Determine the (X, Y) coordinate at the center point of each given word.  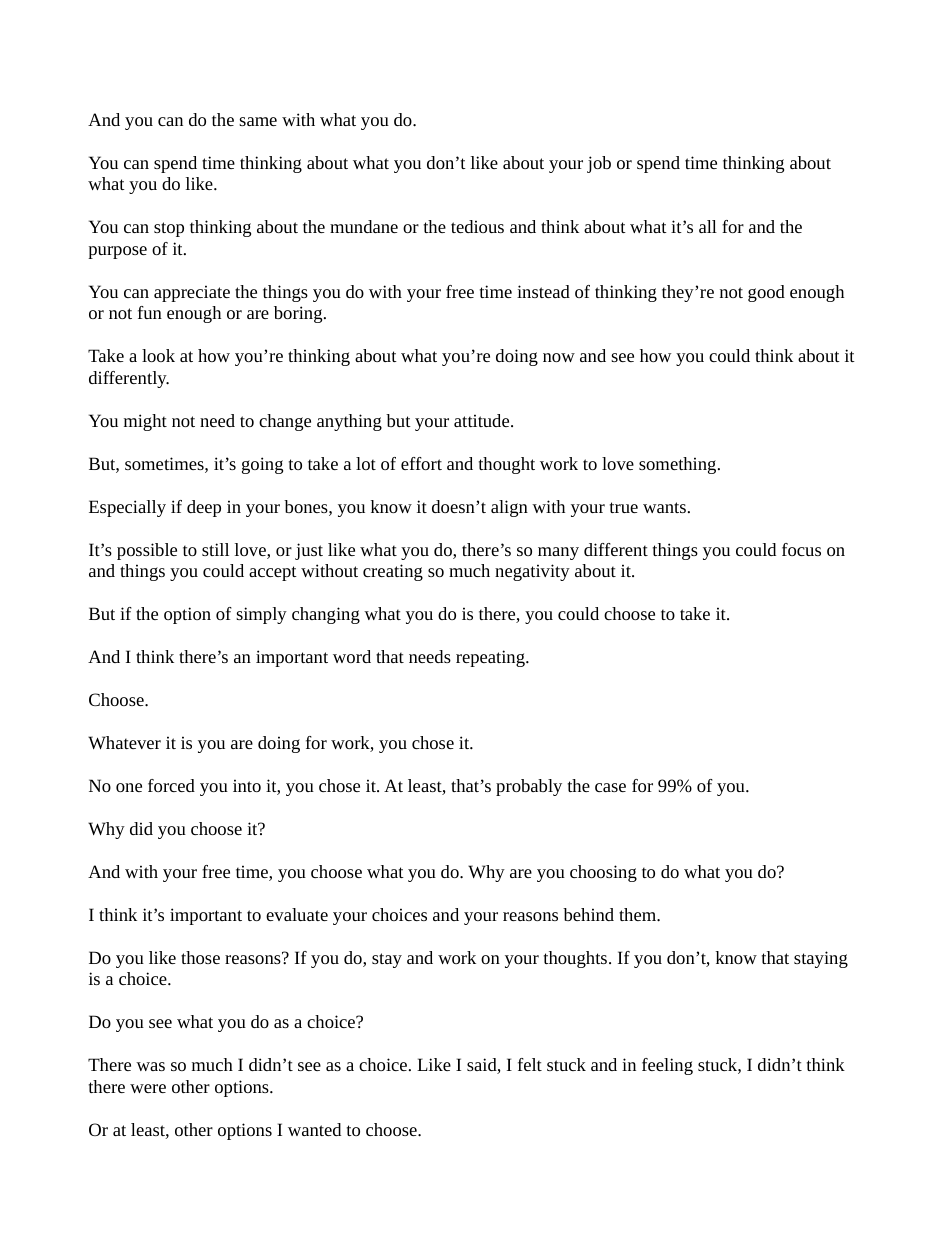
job (599, 164)
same (258, 121)
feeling (667, 1066)
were (148, 1088)
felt (530, 1064)
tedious (477, 226)
